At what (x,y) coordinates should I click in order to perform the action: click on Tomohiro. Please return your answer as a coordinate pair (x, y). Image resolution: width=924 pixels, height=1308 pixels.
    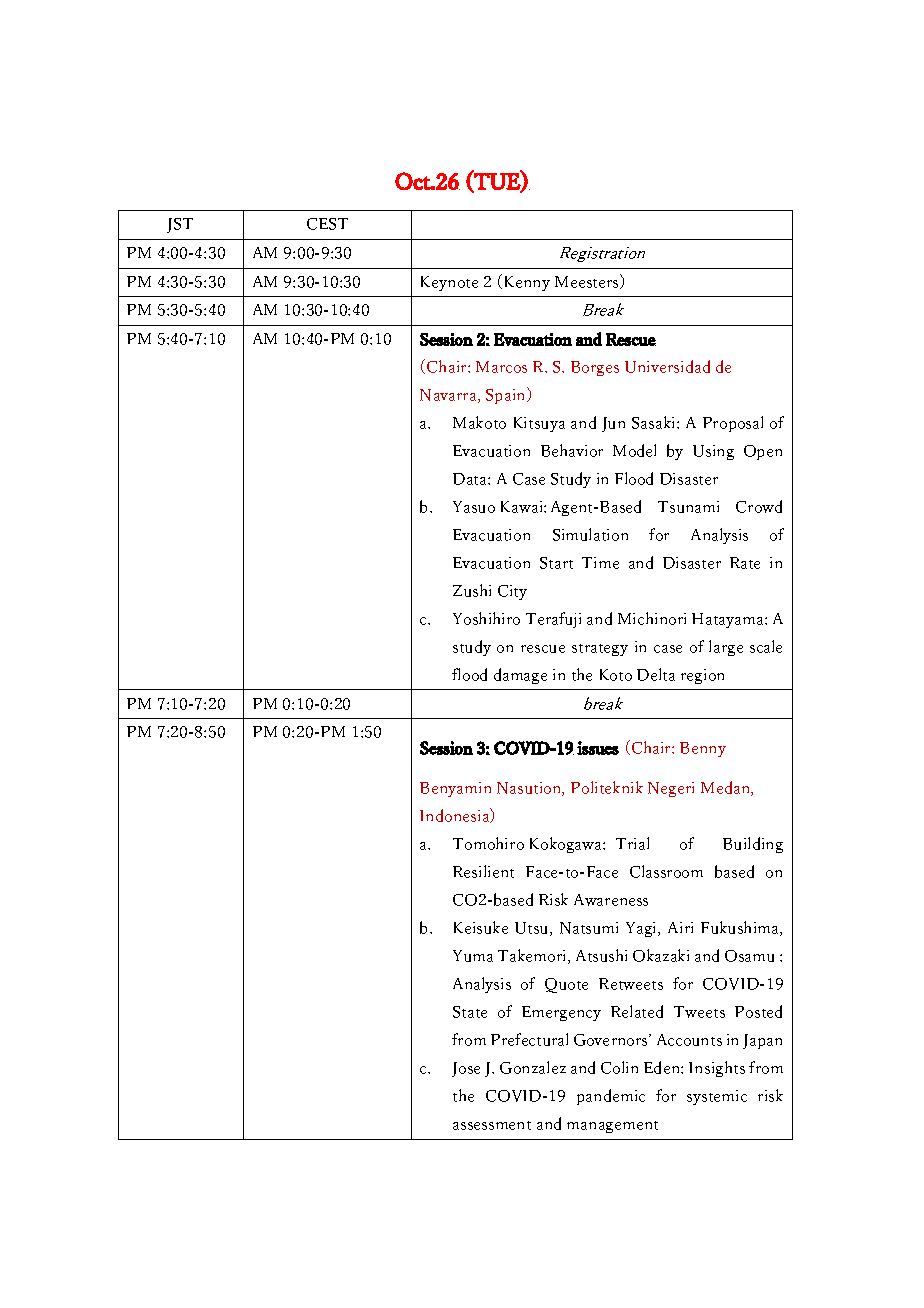
    Looking at the image, I should click on (488, 843).
